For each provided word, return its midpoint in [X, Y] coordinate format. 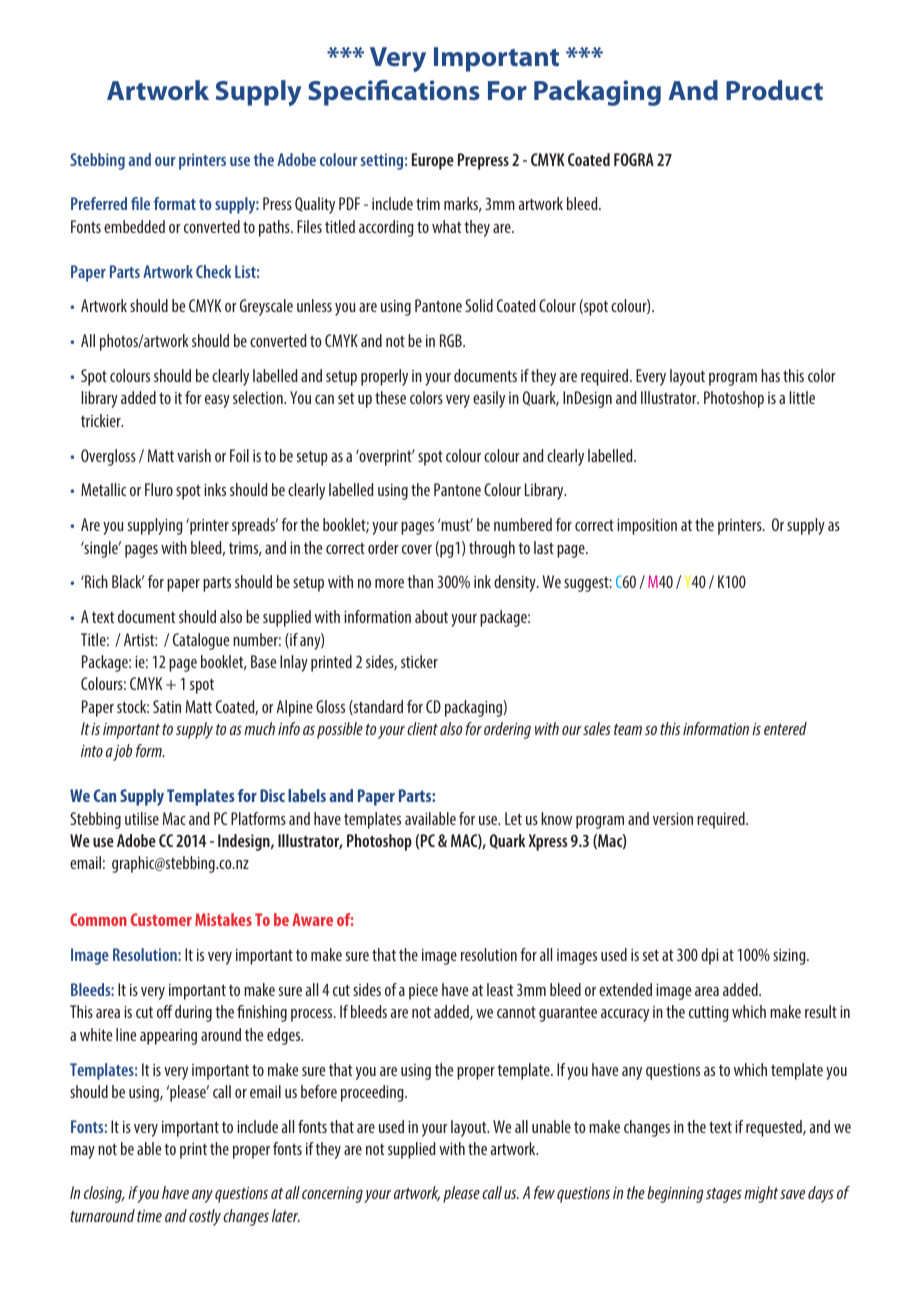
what [447, 226]
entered [785, 728]
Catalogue [201, 641]
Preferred [99, 203]
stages [724, 1195]
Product [774, 90]
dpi [709, 956]
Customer [161, 919]
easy [217, 401]
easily [489, 399]
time [149, 1216]
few [544, 1192]
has [770, 375]
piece [423, 992]
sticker [419, 661]
